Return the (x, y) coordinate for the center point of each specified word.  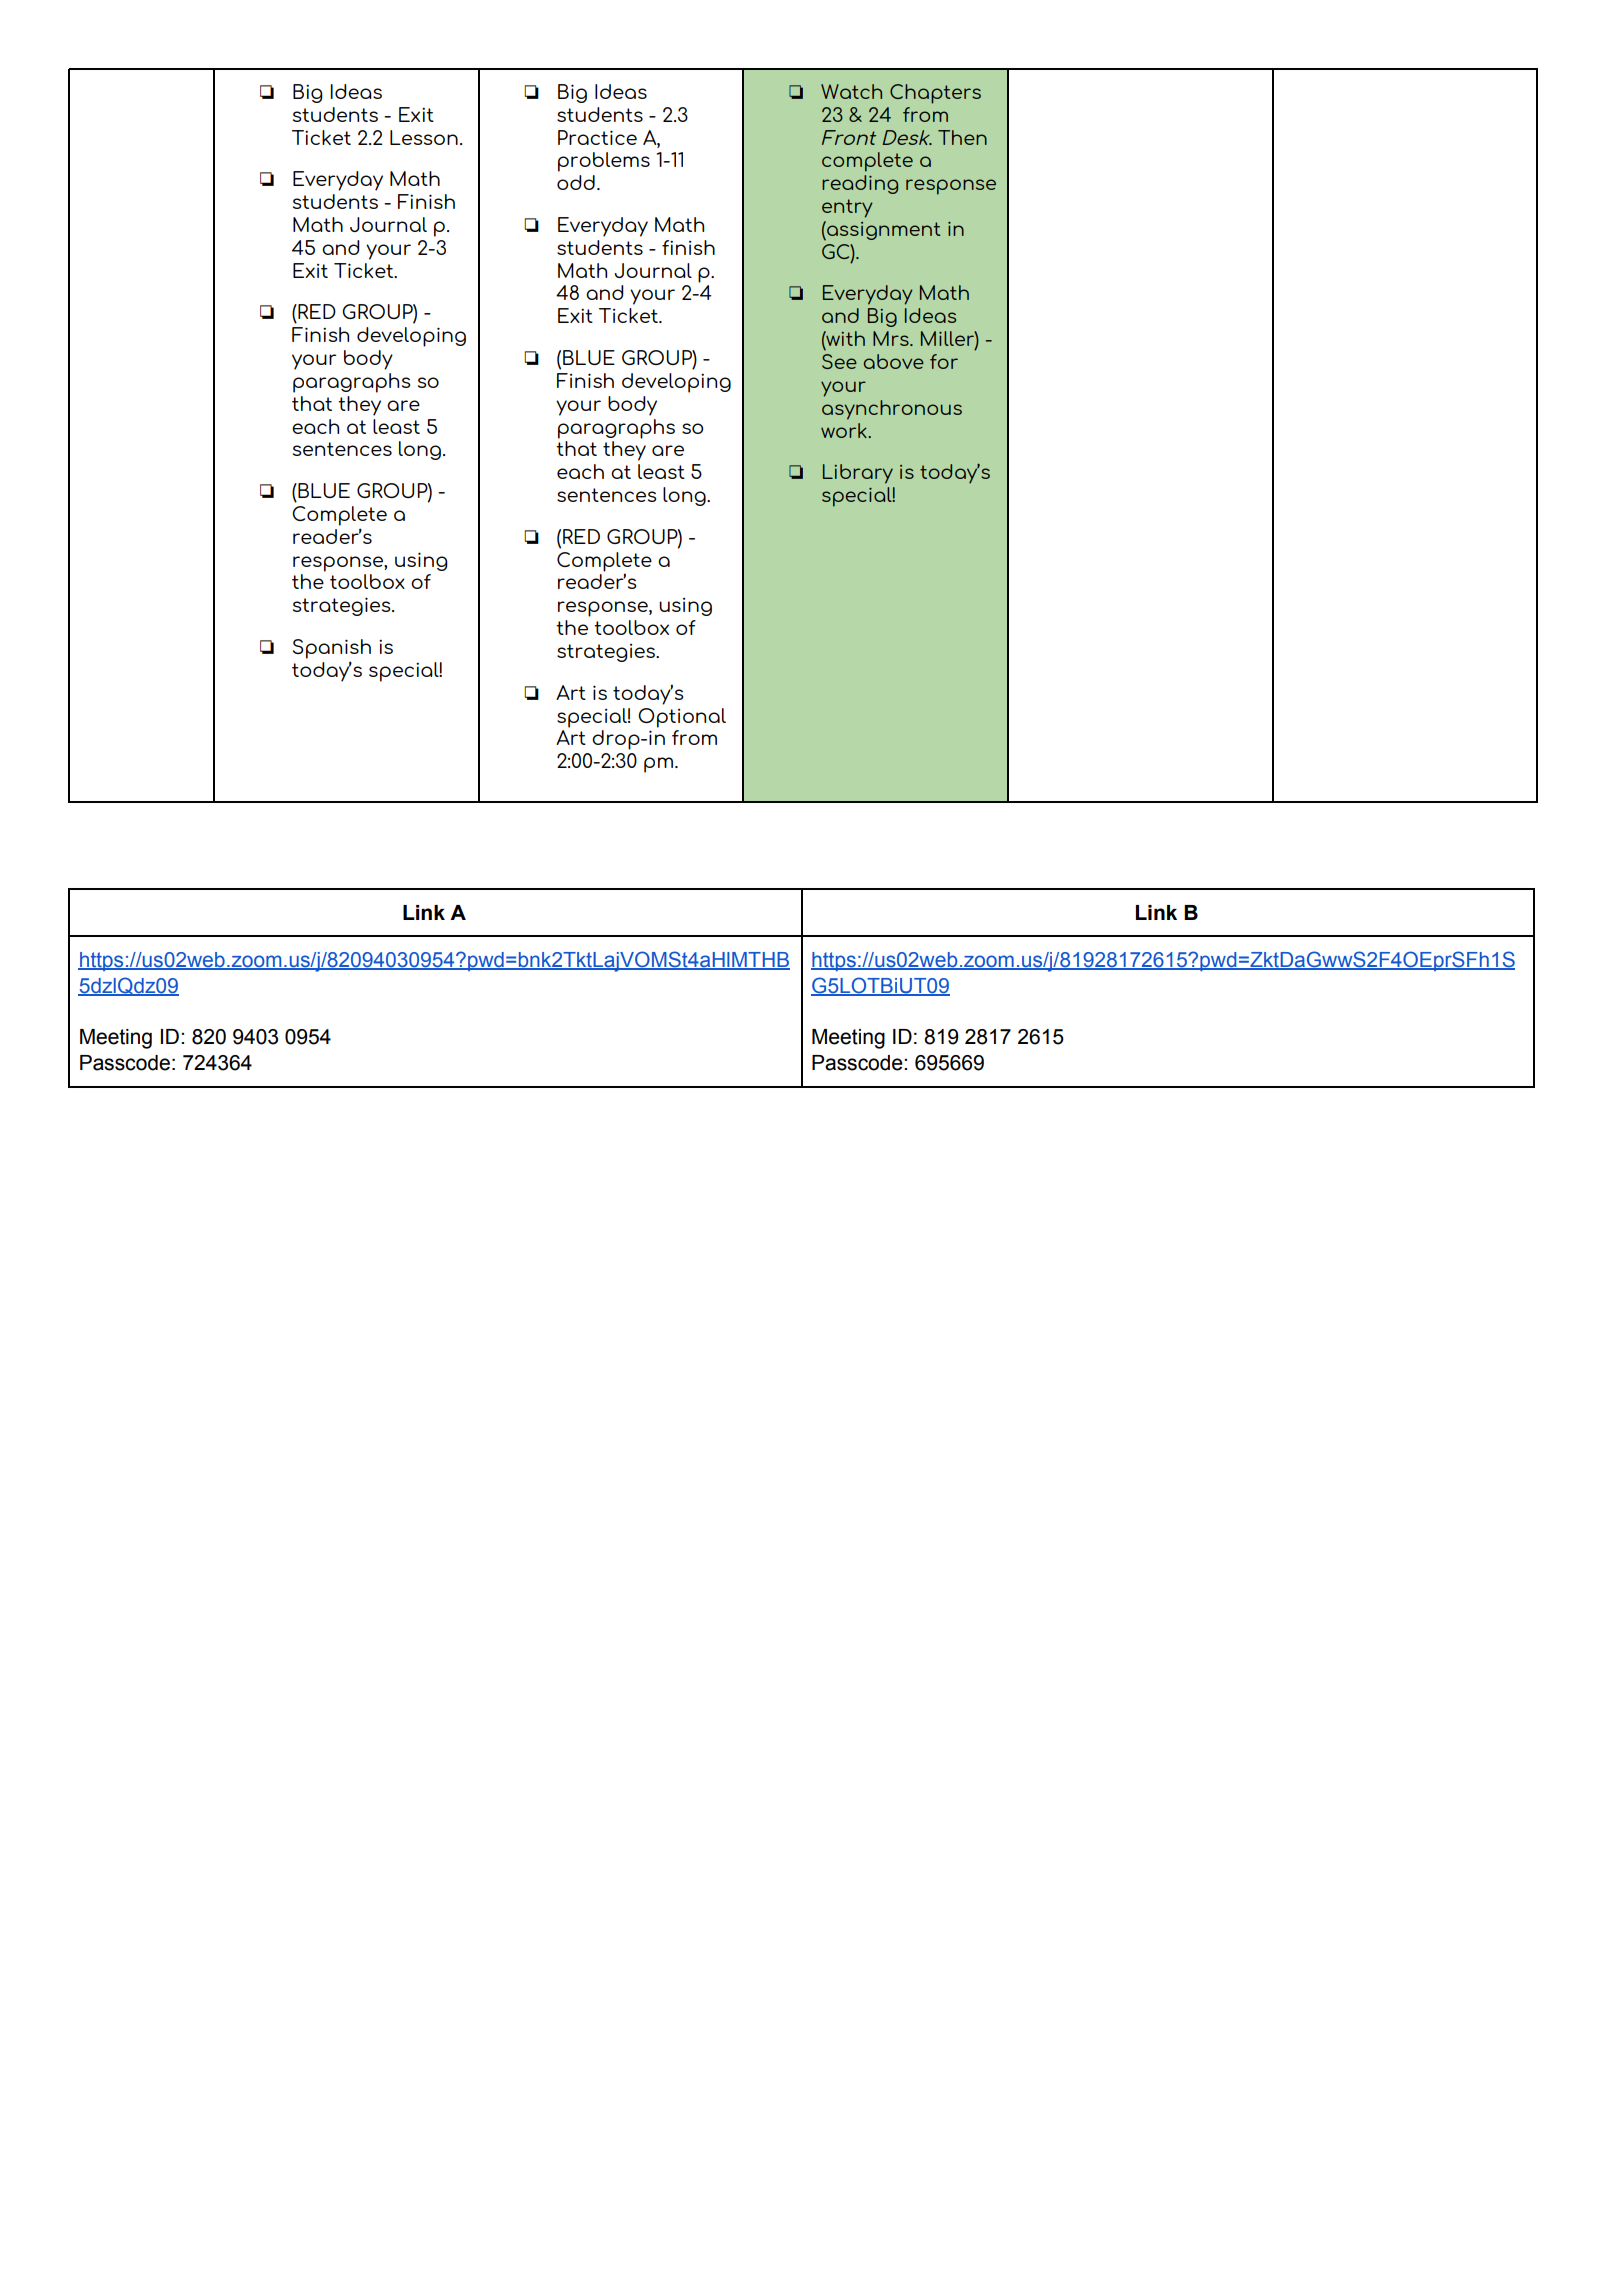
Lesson (424, 137)
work (845, 430)
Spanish (332, 649)
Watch (851, 91)
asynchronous (892, 410)
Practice (597, 137)
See (839, 361)
